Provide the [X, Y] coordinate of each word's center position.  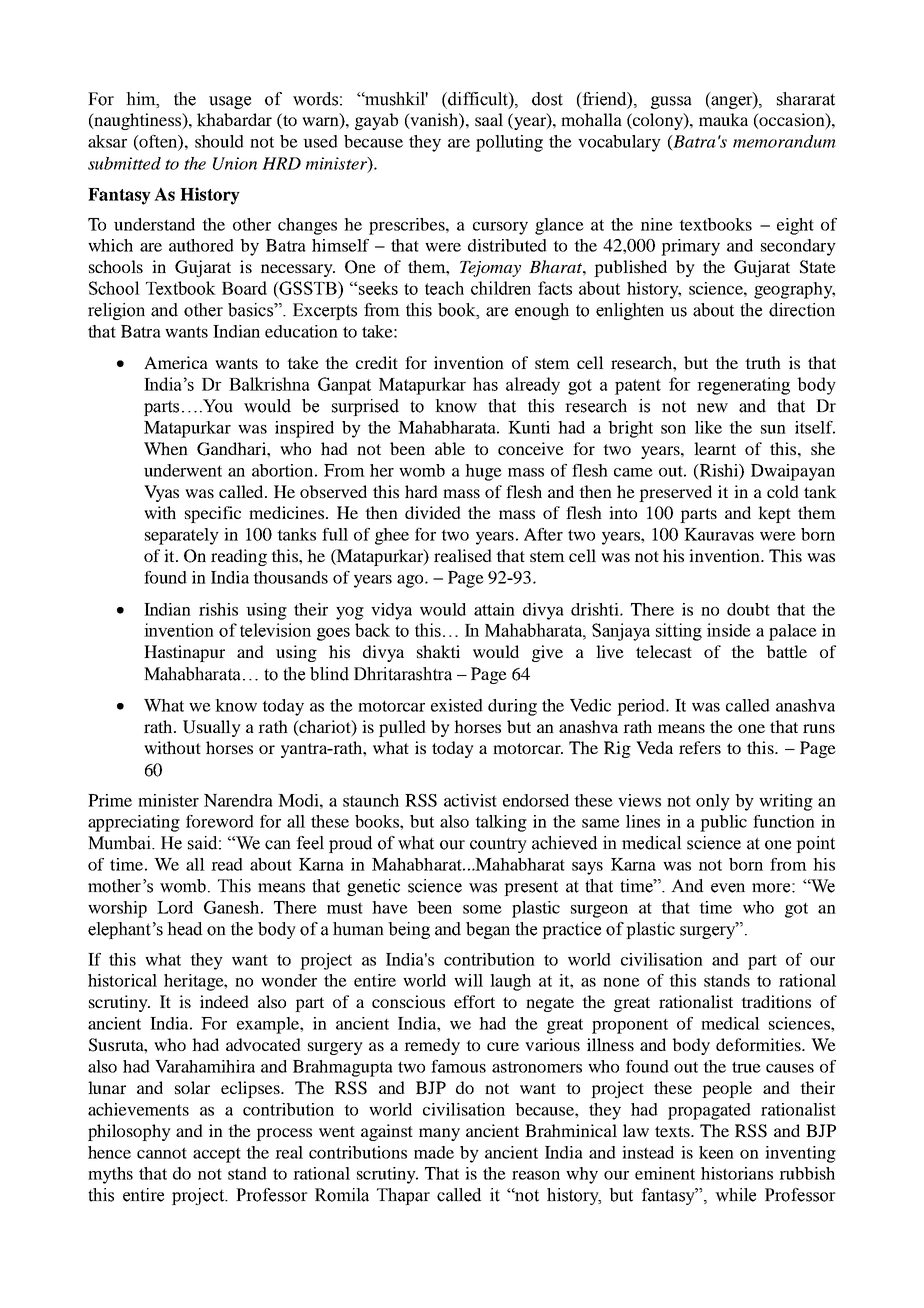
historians [737, 1173]
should [219, 141]
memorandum [784, 141]
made [434, 1152]
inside [729, 630]
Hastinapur [184, 653]
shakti [438, 651]
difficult [478, 99]
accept [217, 1155]
